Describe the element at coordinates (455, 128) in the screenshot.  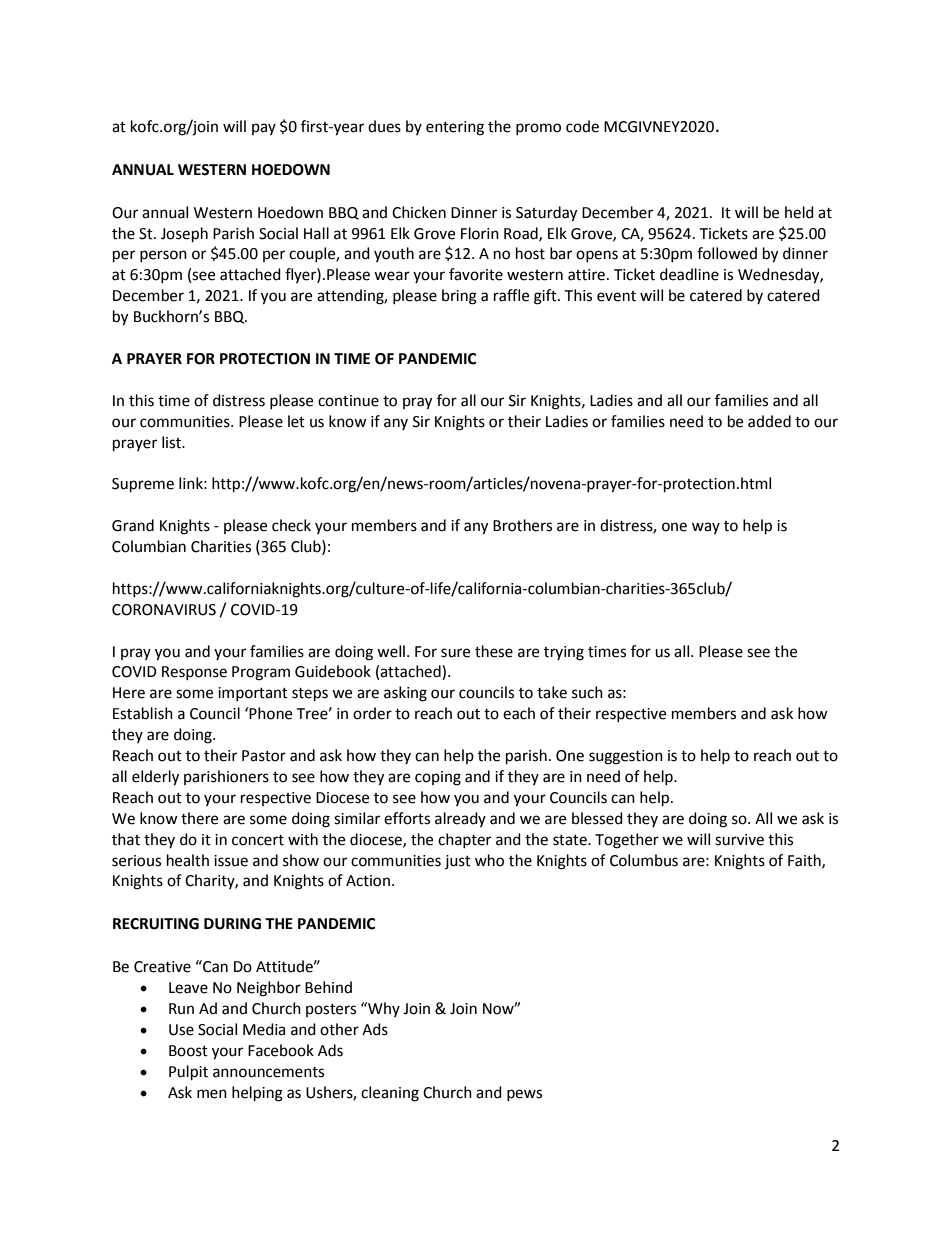
I see `entering` at that location.
